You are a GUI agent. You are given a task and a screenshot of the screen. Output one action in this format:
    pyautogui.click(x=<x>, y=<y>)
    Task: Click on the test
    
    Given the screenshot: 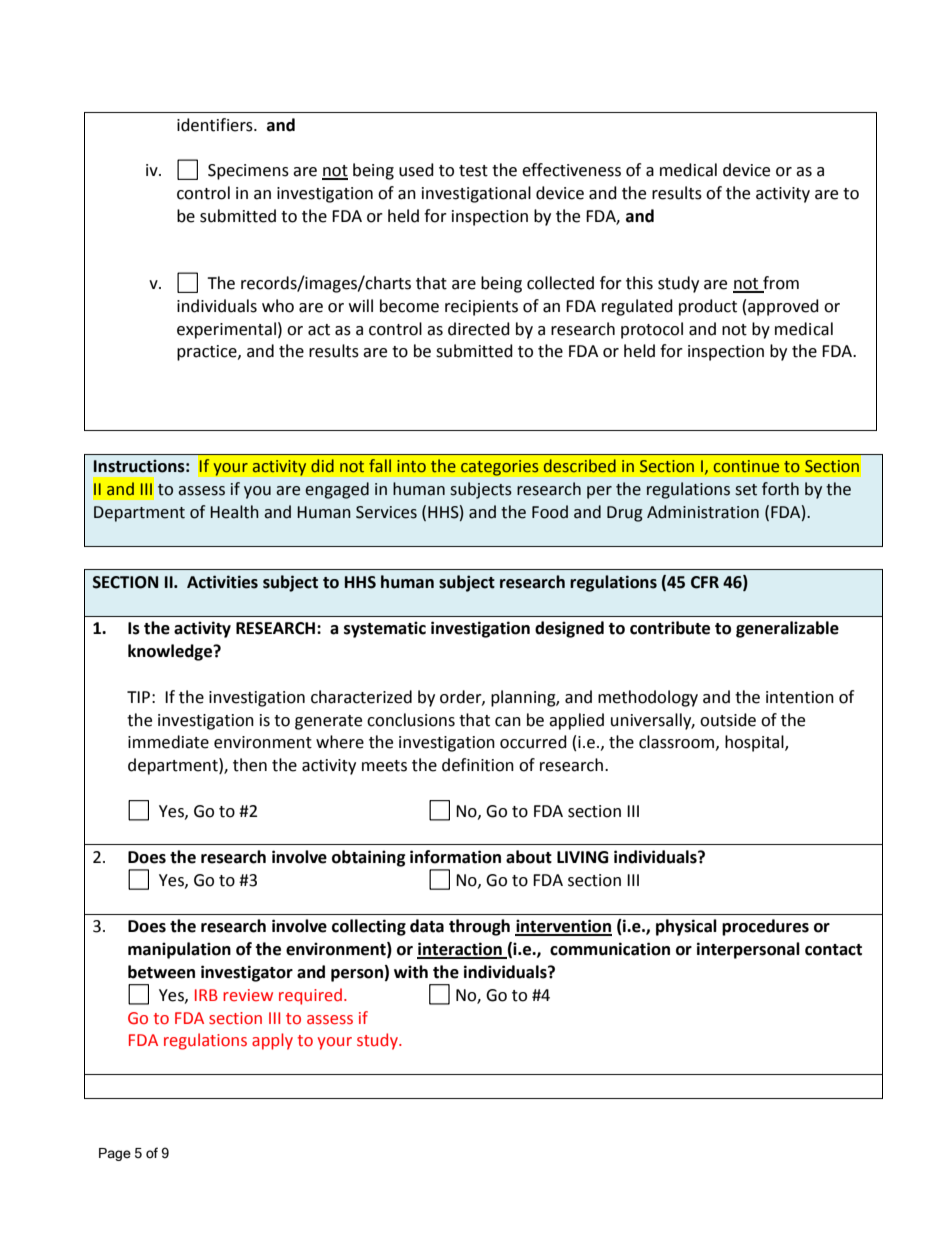 What is the action you would take?
    pyautogui.click(x=473, y=171)
